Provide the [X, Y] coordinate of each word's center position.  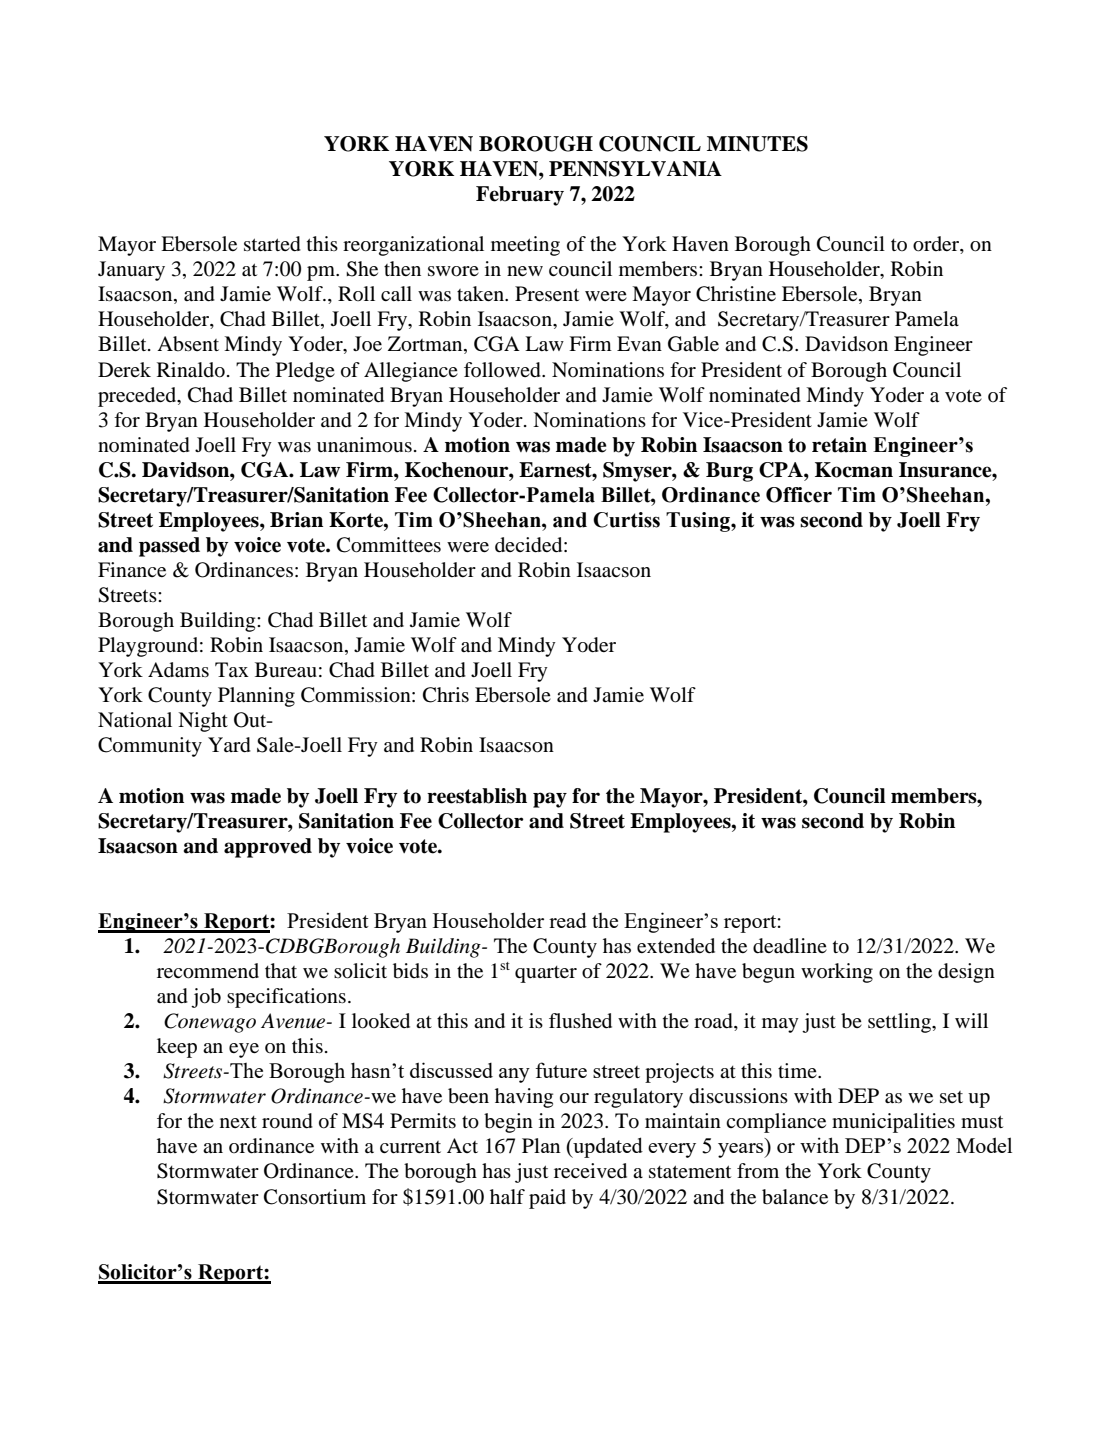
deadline [790, 946]
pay [550, 800]
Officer [799, 495]
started [272, 244]
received [590, 1171]
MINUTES [757, 144]
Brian [296, 520]
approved [268, 848]
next [238, 1122]
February [520, 196]
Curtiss [626, 520]
